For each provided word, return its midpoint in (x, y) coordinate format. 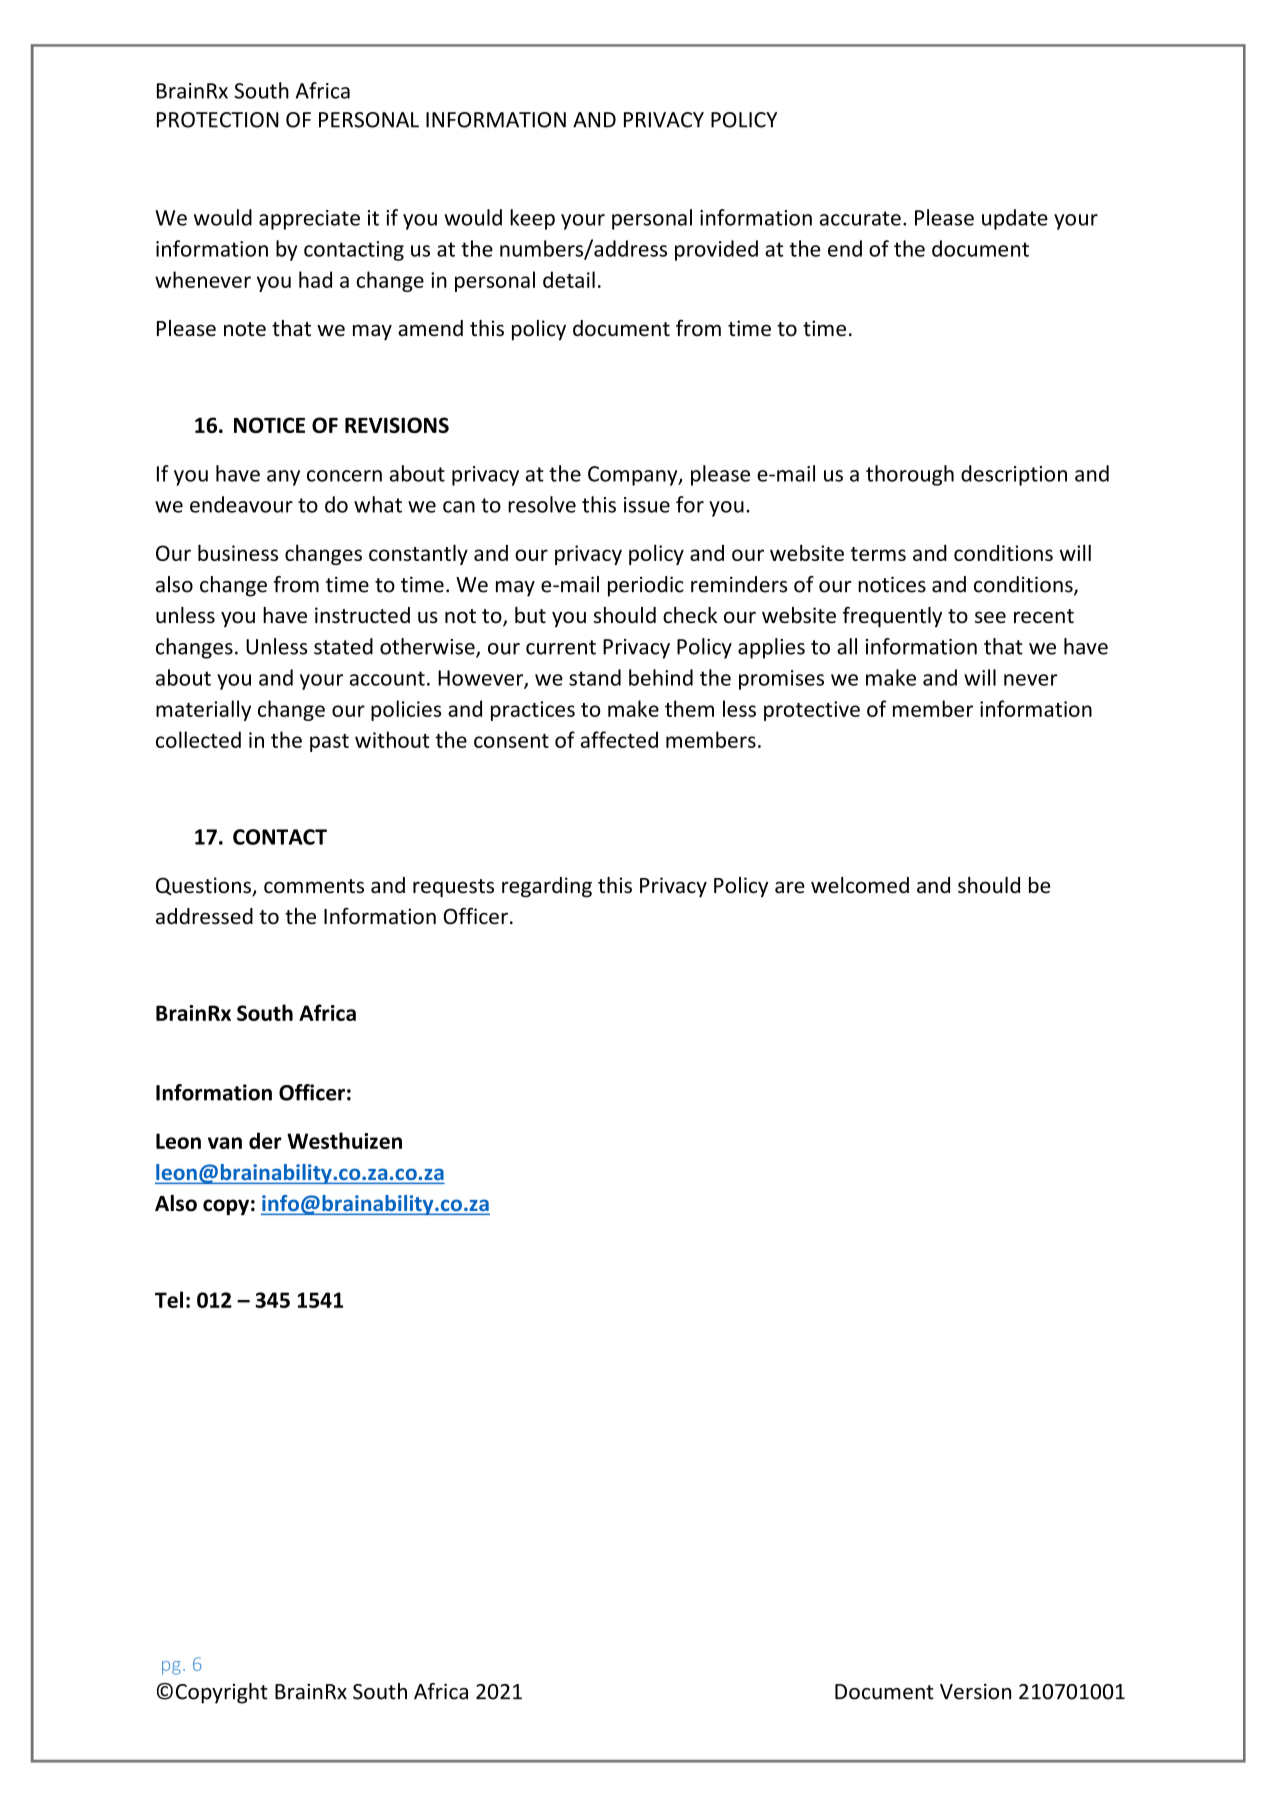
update (1015, 219)
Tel (169, 1299)
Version (975, 1691)
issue (647, 505)
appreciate (309, 220)
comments (314, 886)
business (238, 552)
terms (878, 554)
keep (532, 219)
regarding (547, 887)
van (225, 1143)
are (790, 887)
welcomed (860, 885)
